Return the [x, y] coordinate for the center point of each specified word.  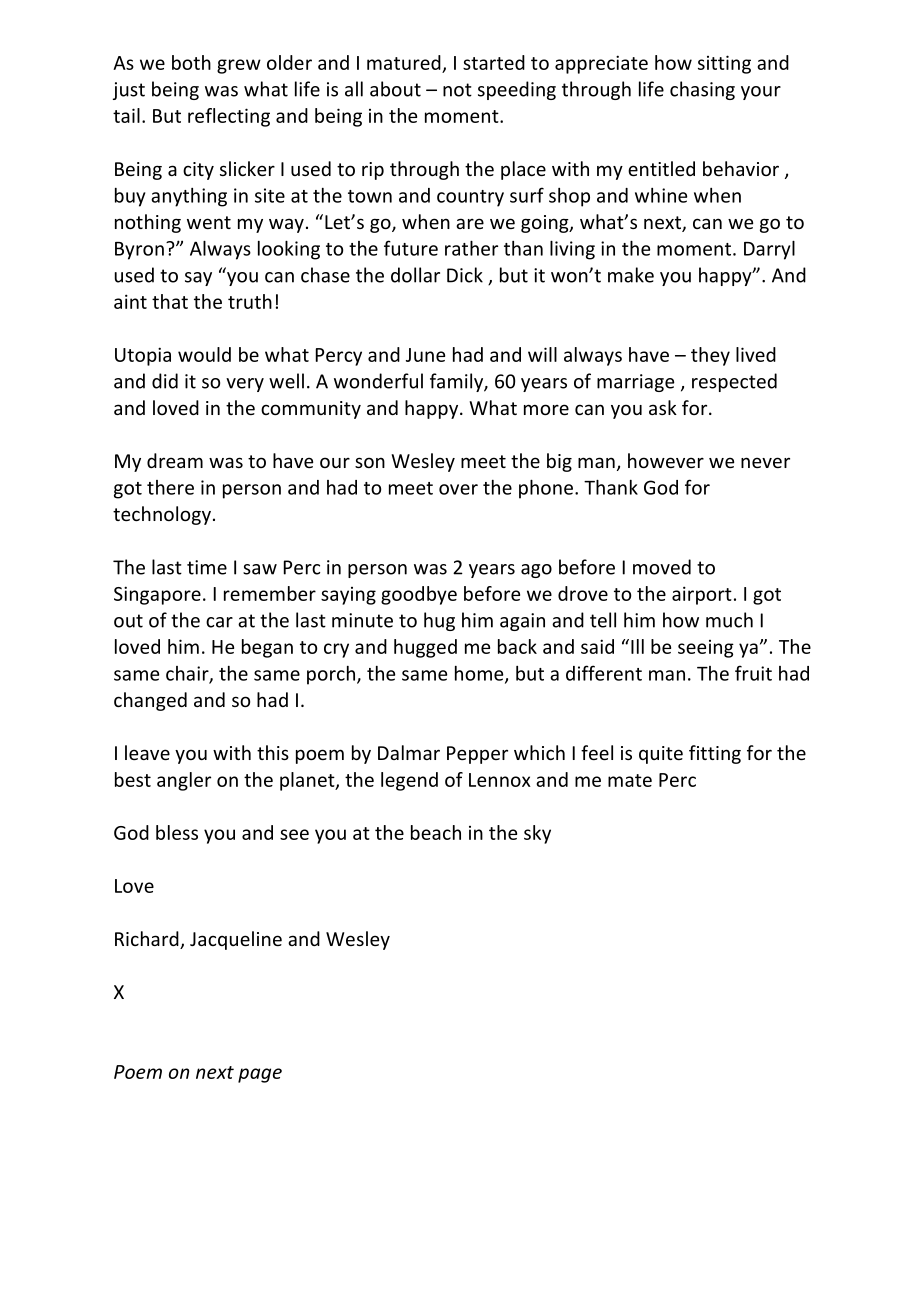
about [395, 89]
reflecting [229, 117]
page [260, 1075]
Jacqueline [236, 940]
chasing [702, 90]
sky [537, 834]
